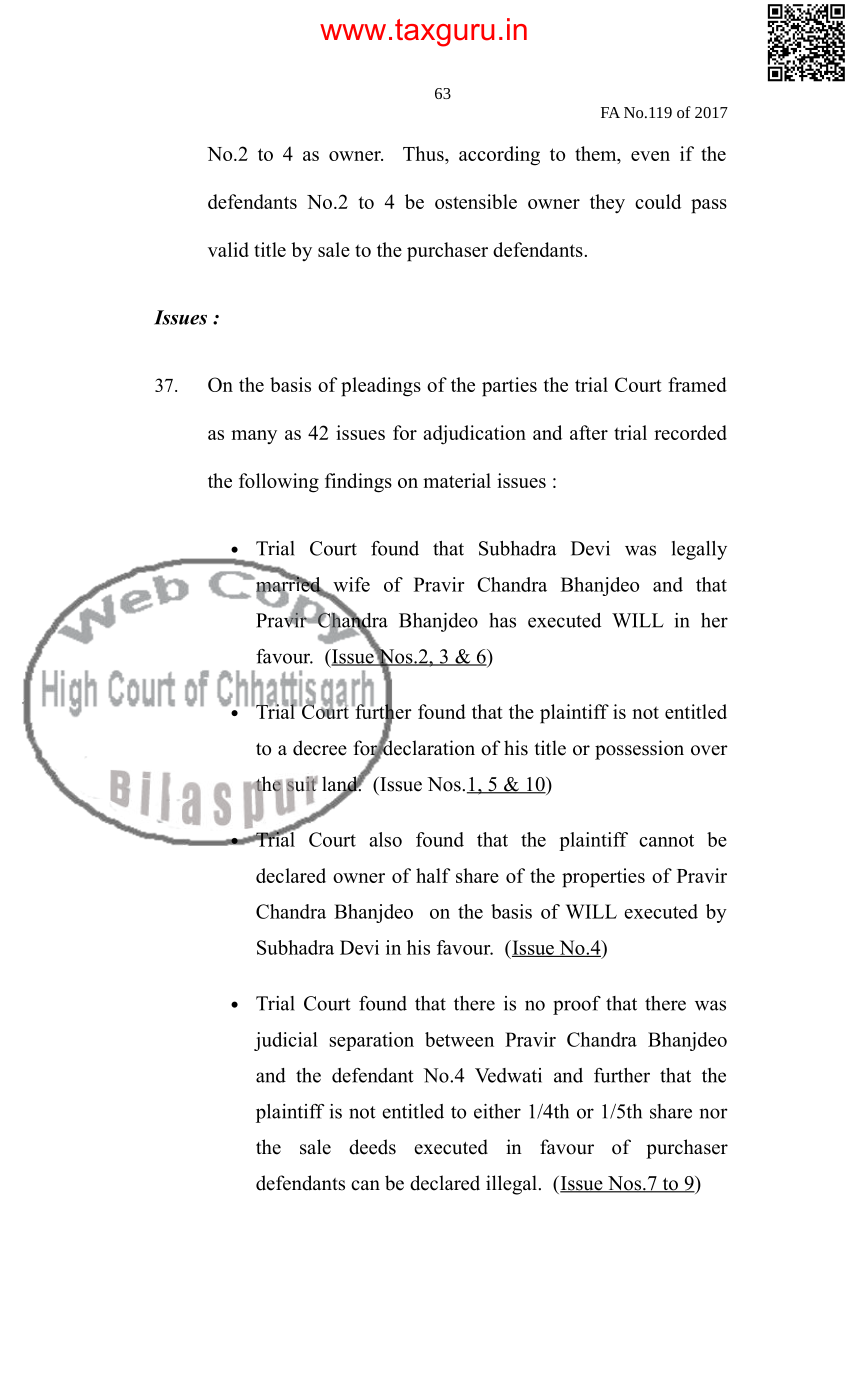 The image size is (849, 1400). Describe the element at coordinates (658, 201) in the screenshot. I see `could` at that location.
